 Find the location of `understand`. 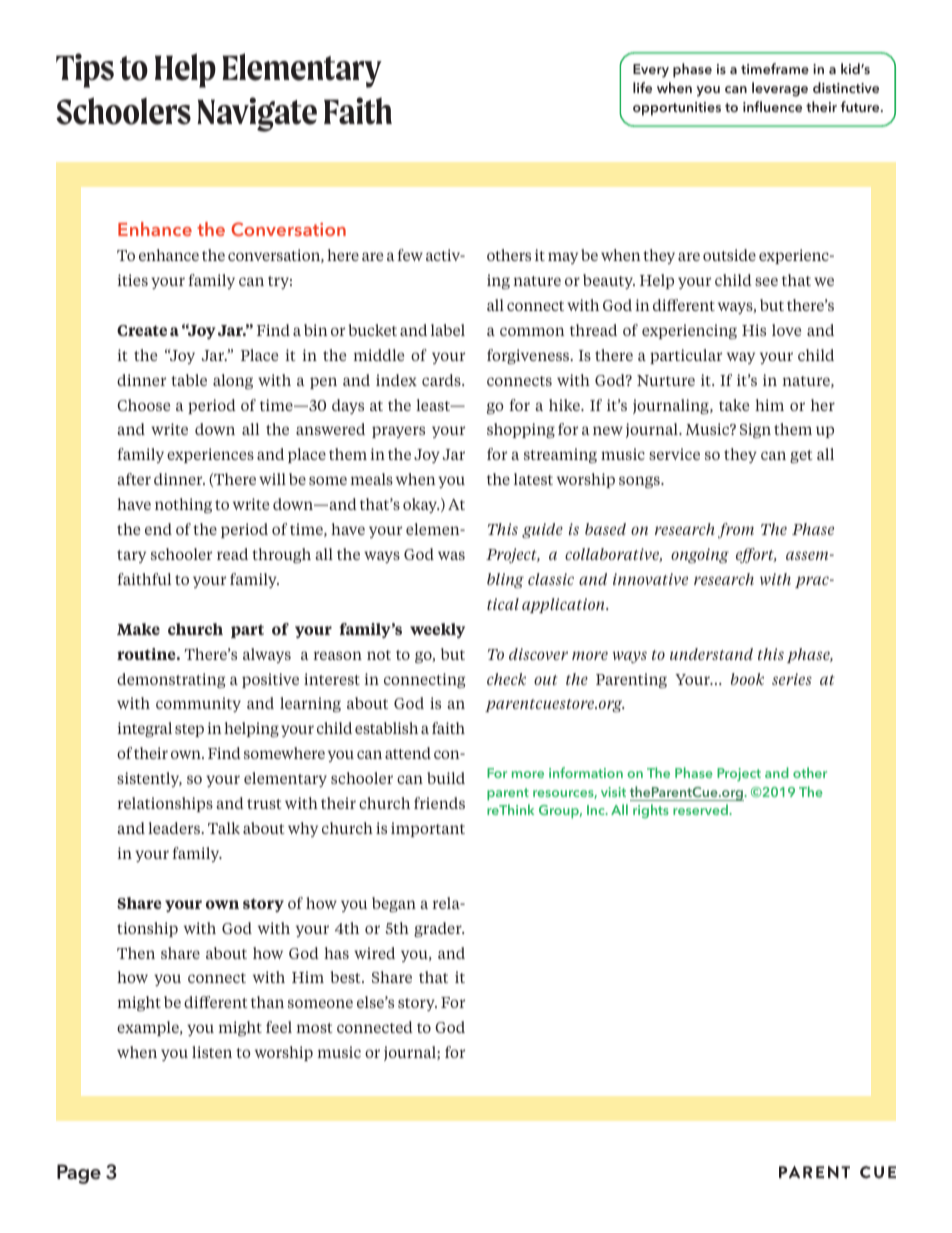

understand is located at coordinates (711, 654).
